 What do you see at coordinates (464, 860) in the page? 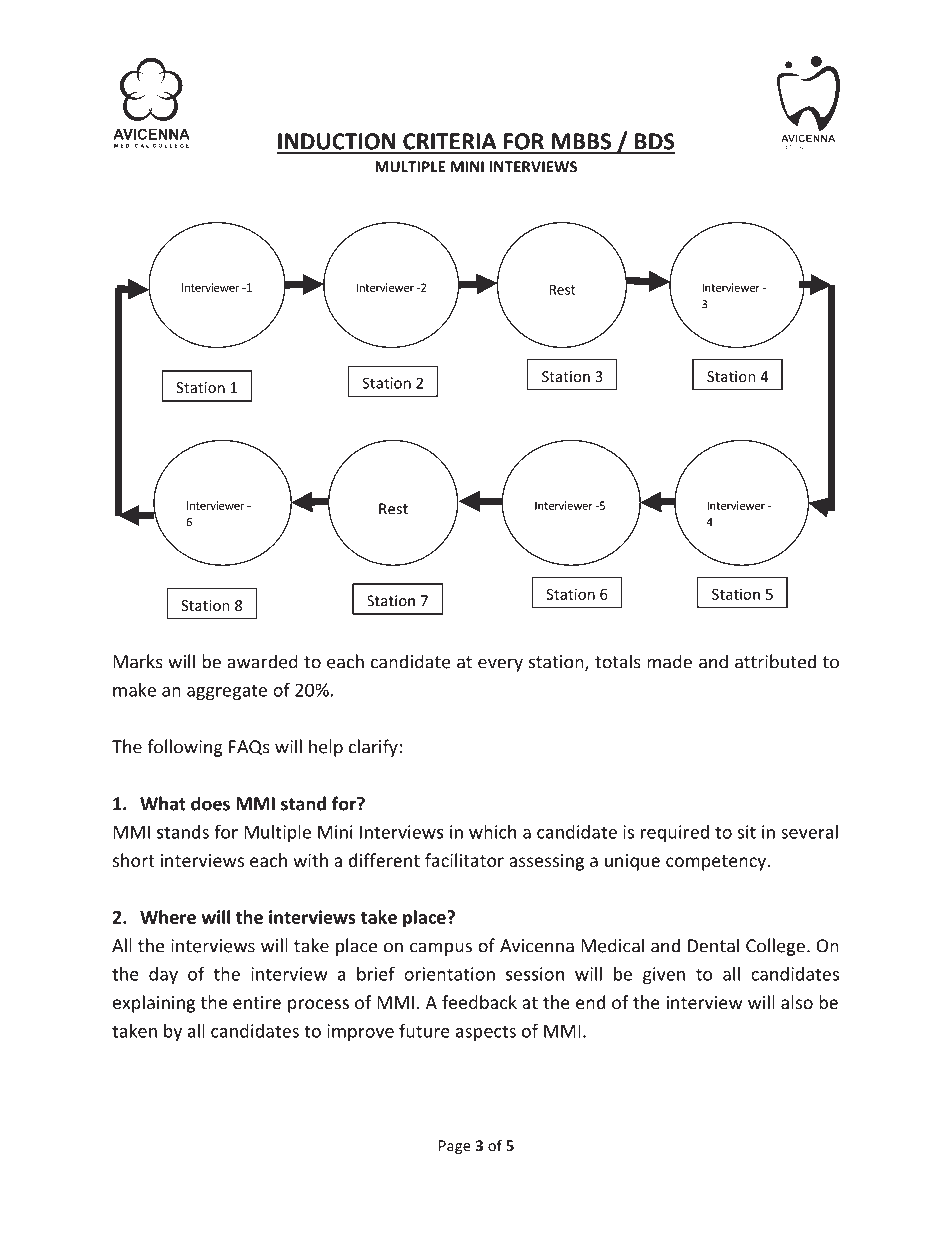
I see `facilitator` at bounding box center [464, 860].
